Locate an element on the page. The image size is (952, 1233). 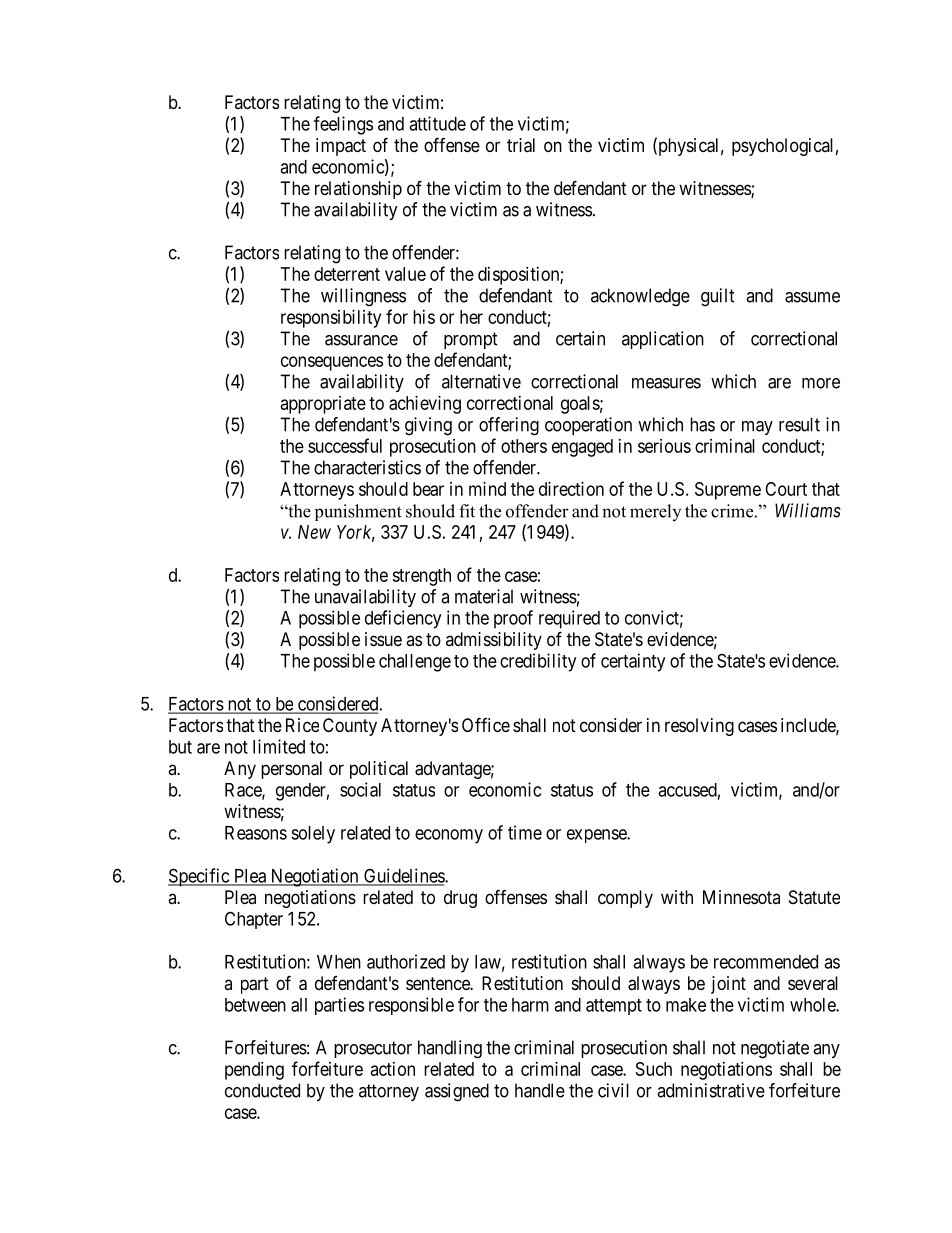
guilt is located at coordinates (718, 297).
